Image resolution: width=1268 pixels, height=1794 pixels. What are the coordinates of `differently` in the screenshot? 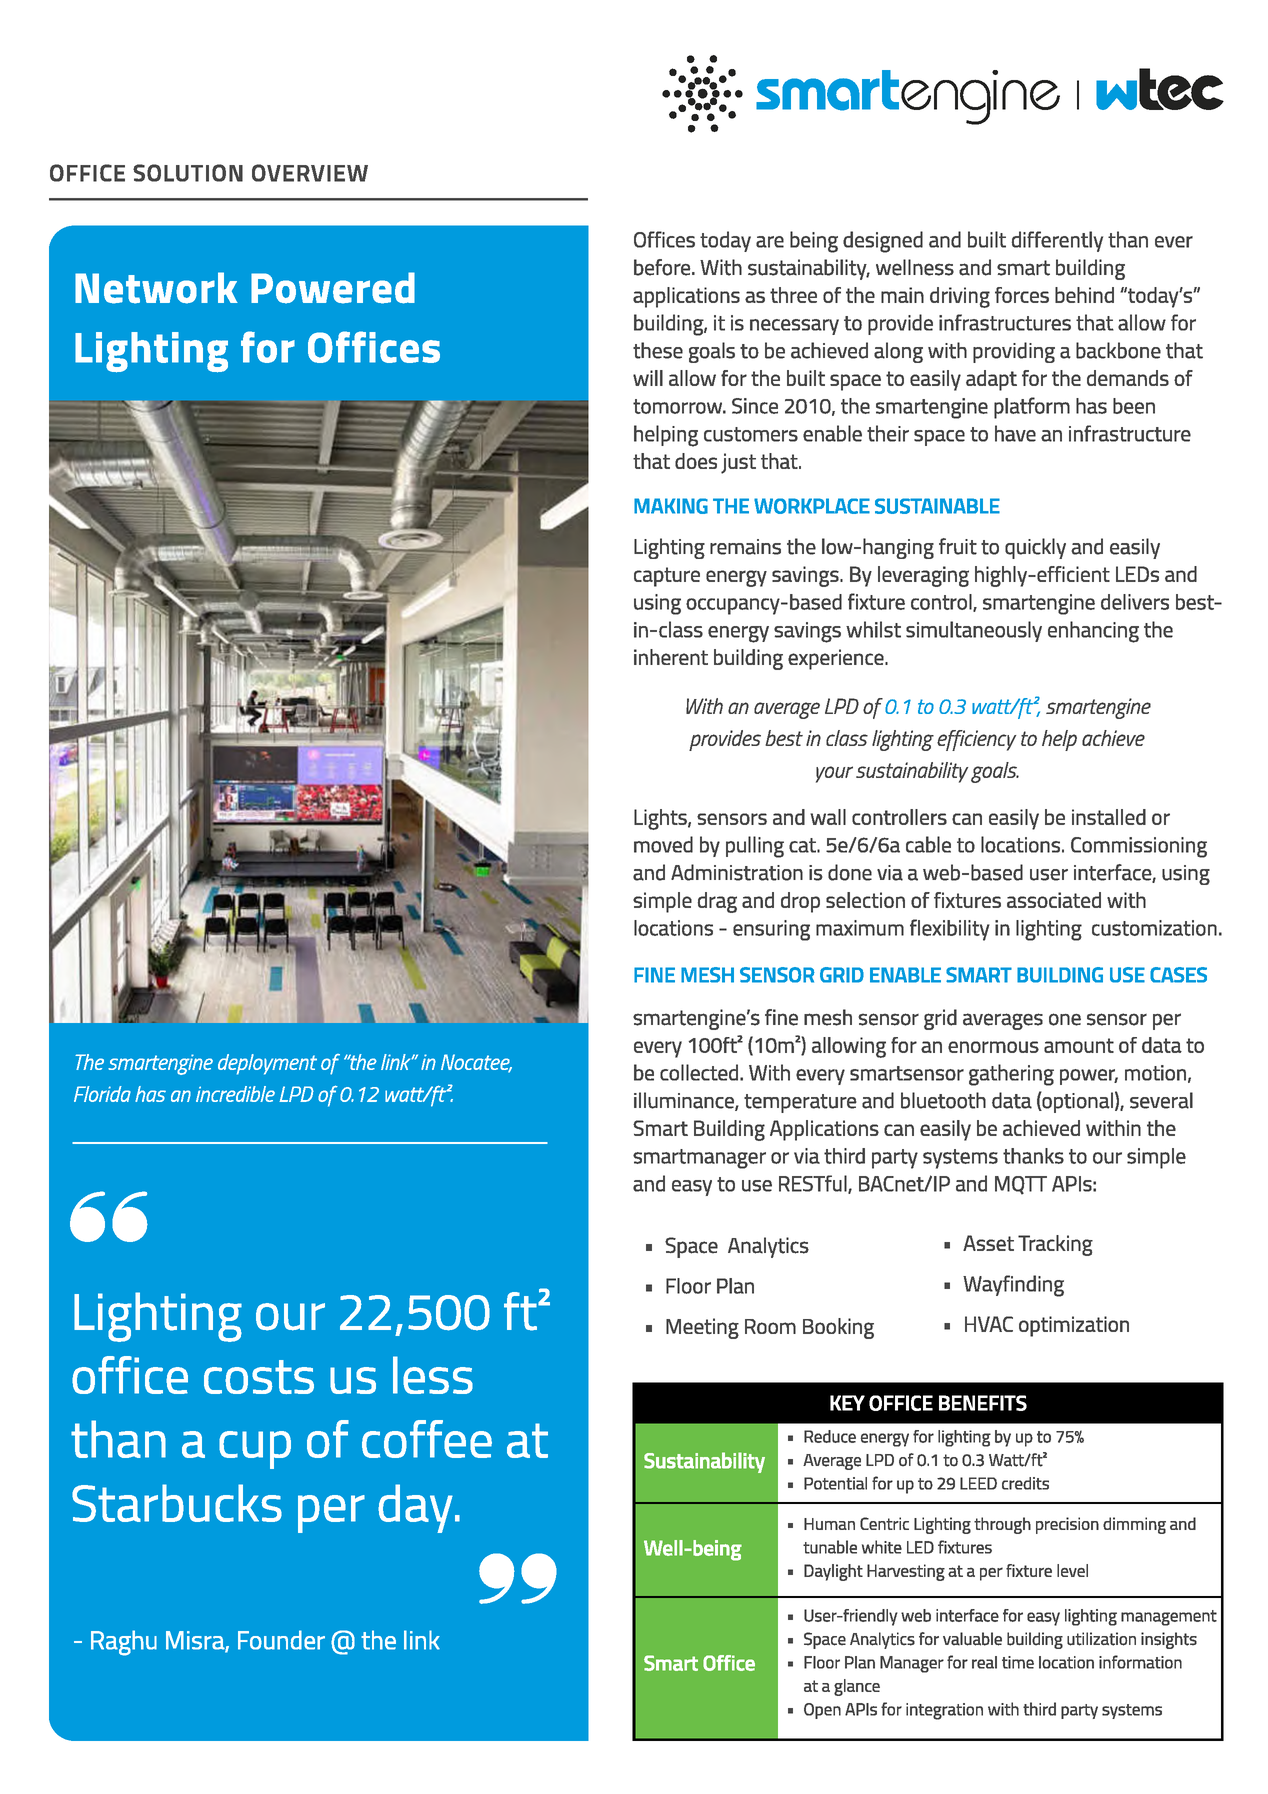 It's located at (1057, 241).
